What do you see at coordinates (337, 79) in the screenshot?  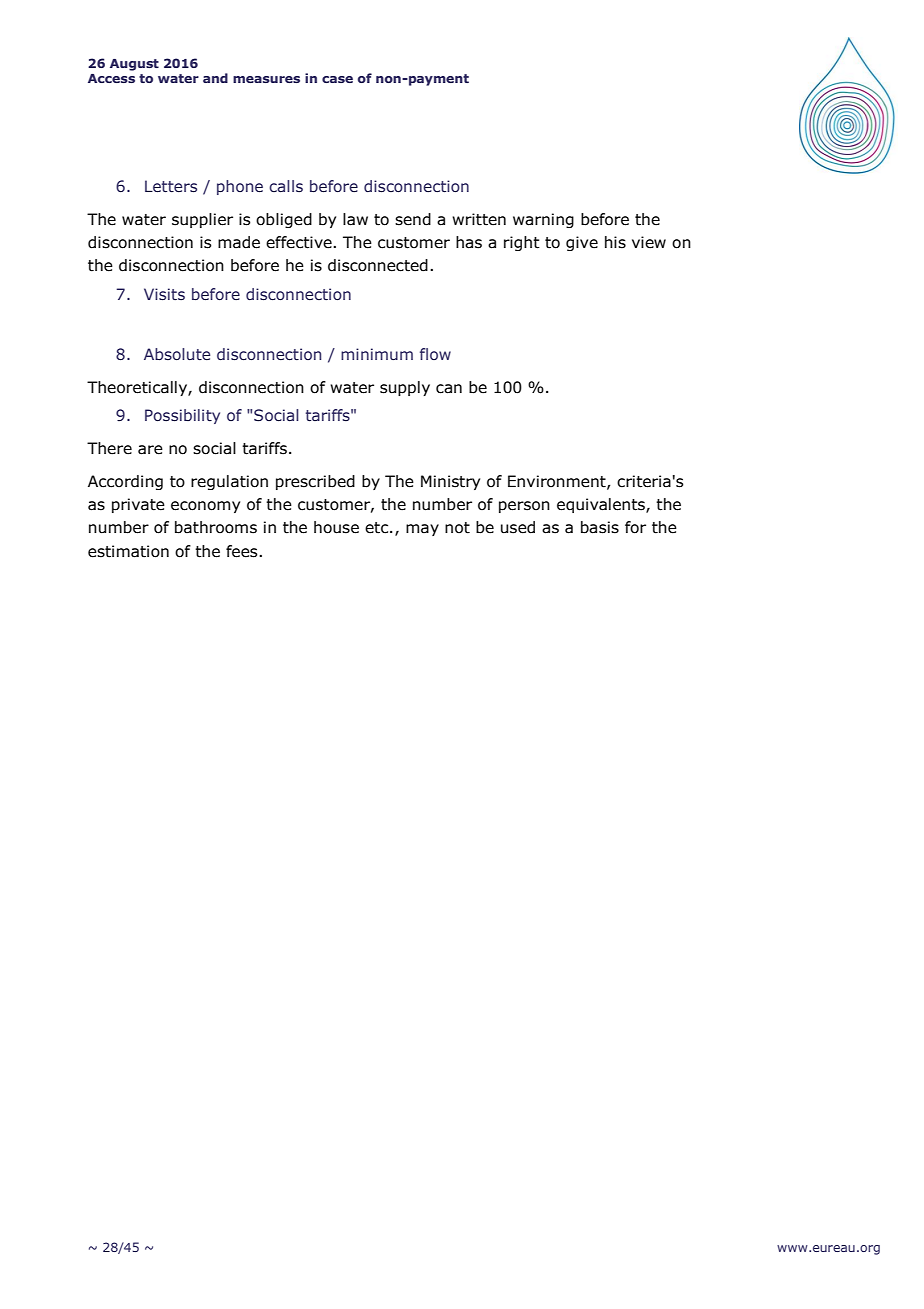 I see `case` at bounding box center [337, 79].
